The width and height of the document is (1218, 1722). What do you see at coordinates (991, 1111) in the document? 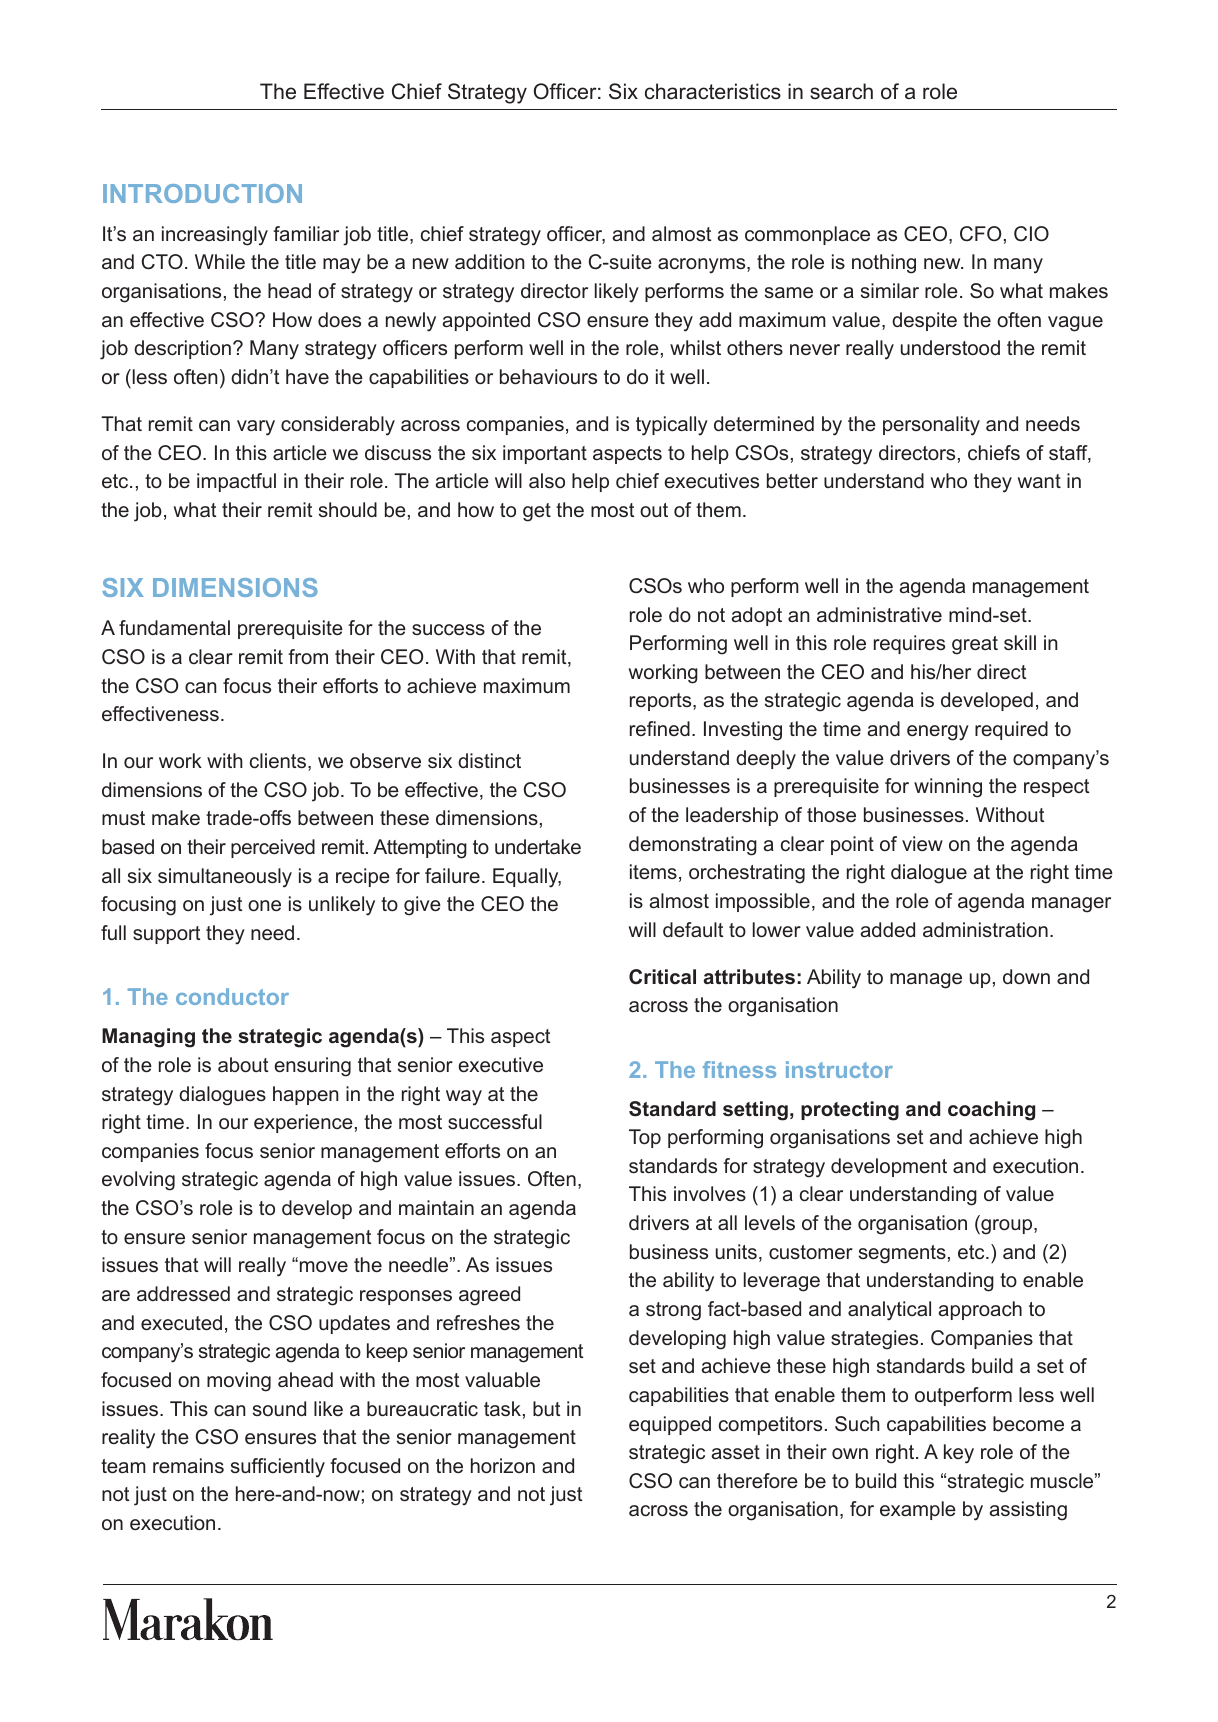
I see `coaching` at bounding box center [991, 1111].
